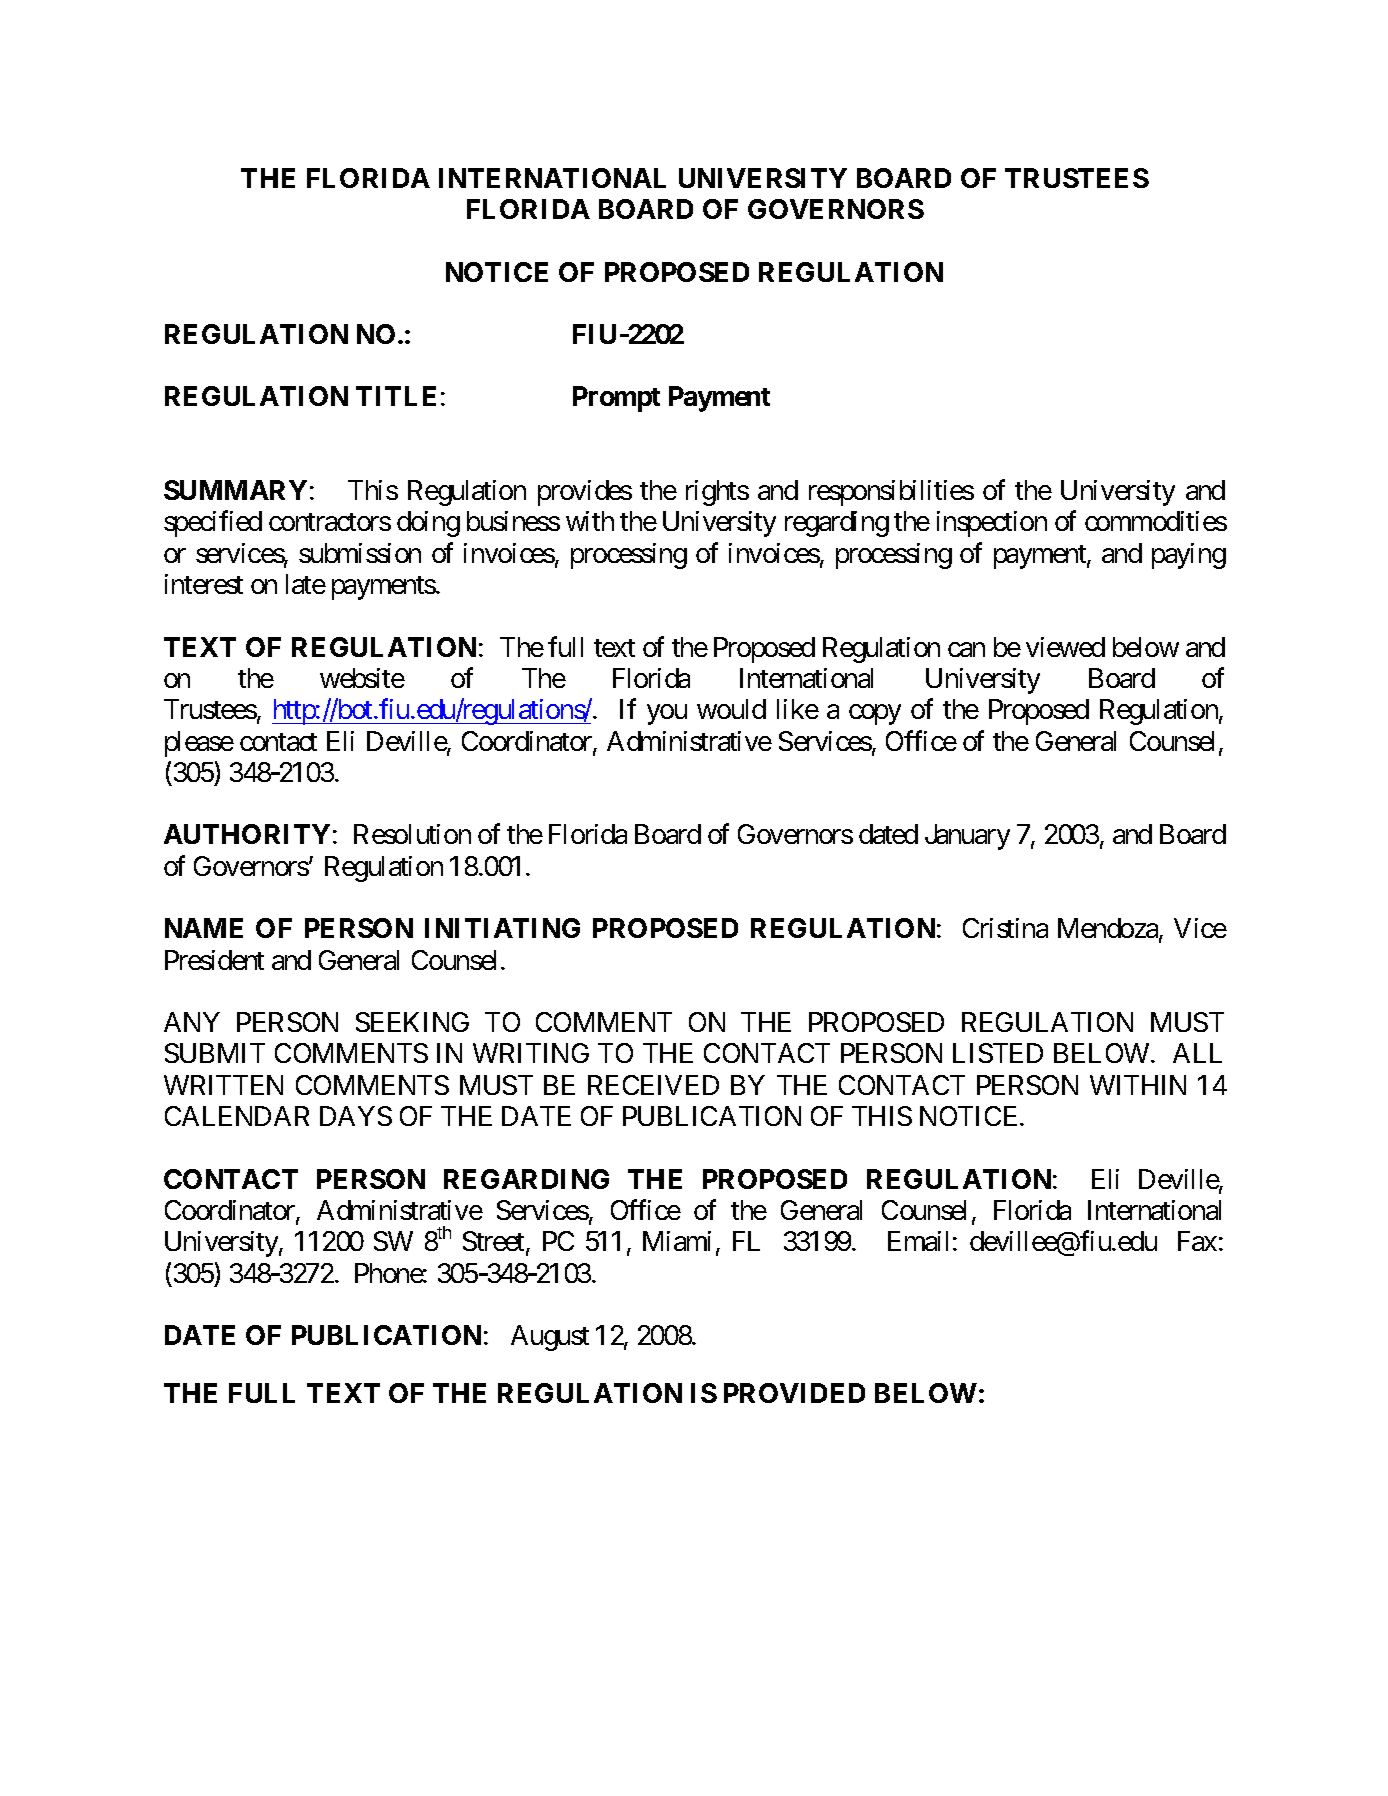  Describe the element at coordinates (731, 709) in the page. I see `would` at that location.
